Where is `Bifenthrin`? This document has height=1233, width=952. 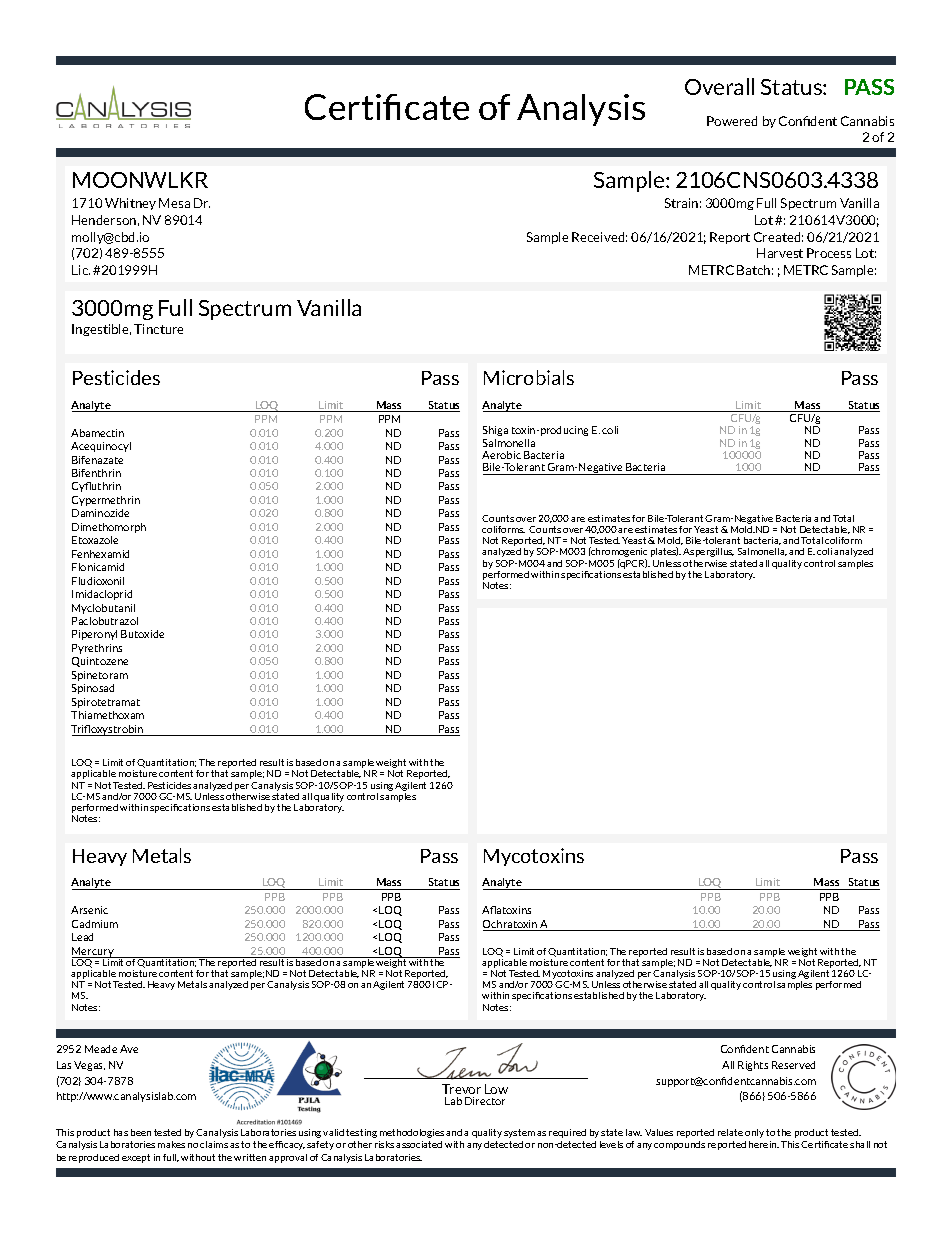 Bifenthrin is located at coordinates (96, 473).
